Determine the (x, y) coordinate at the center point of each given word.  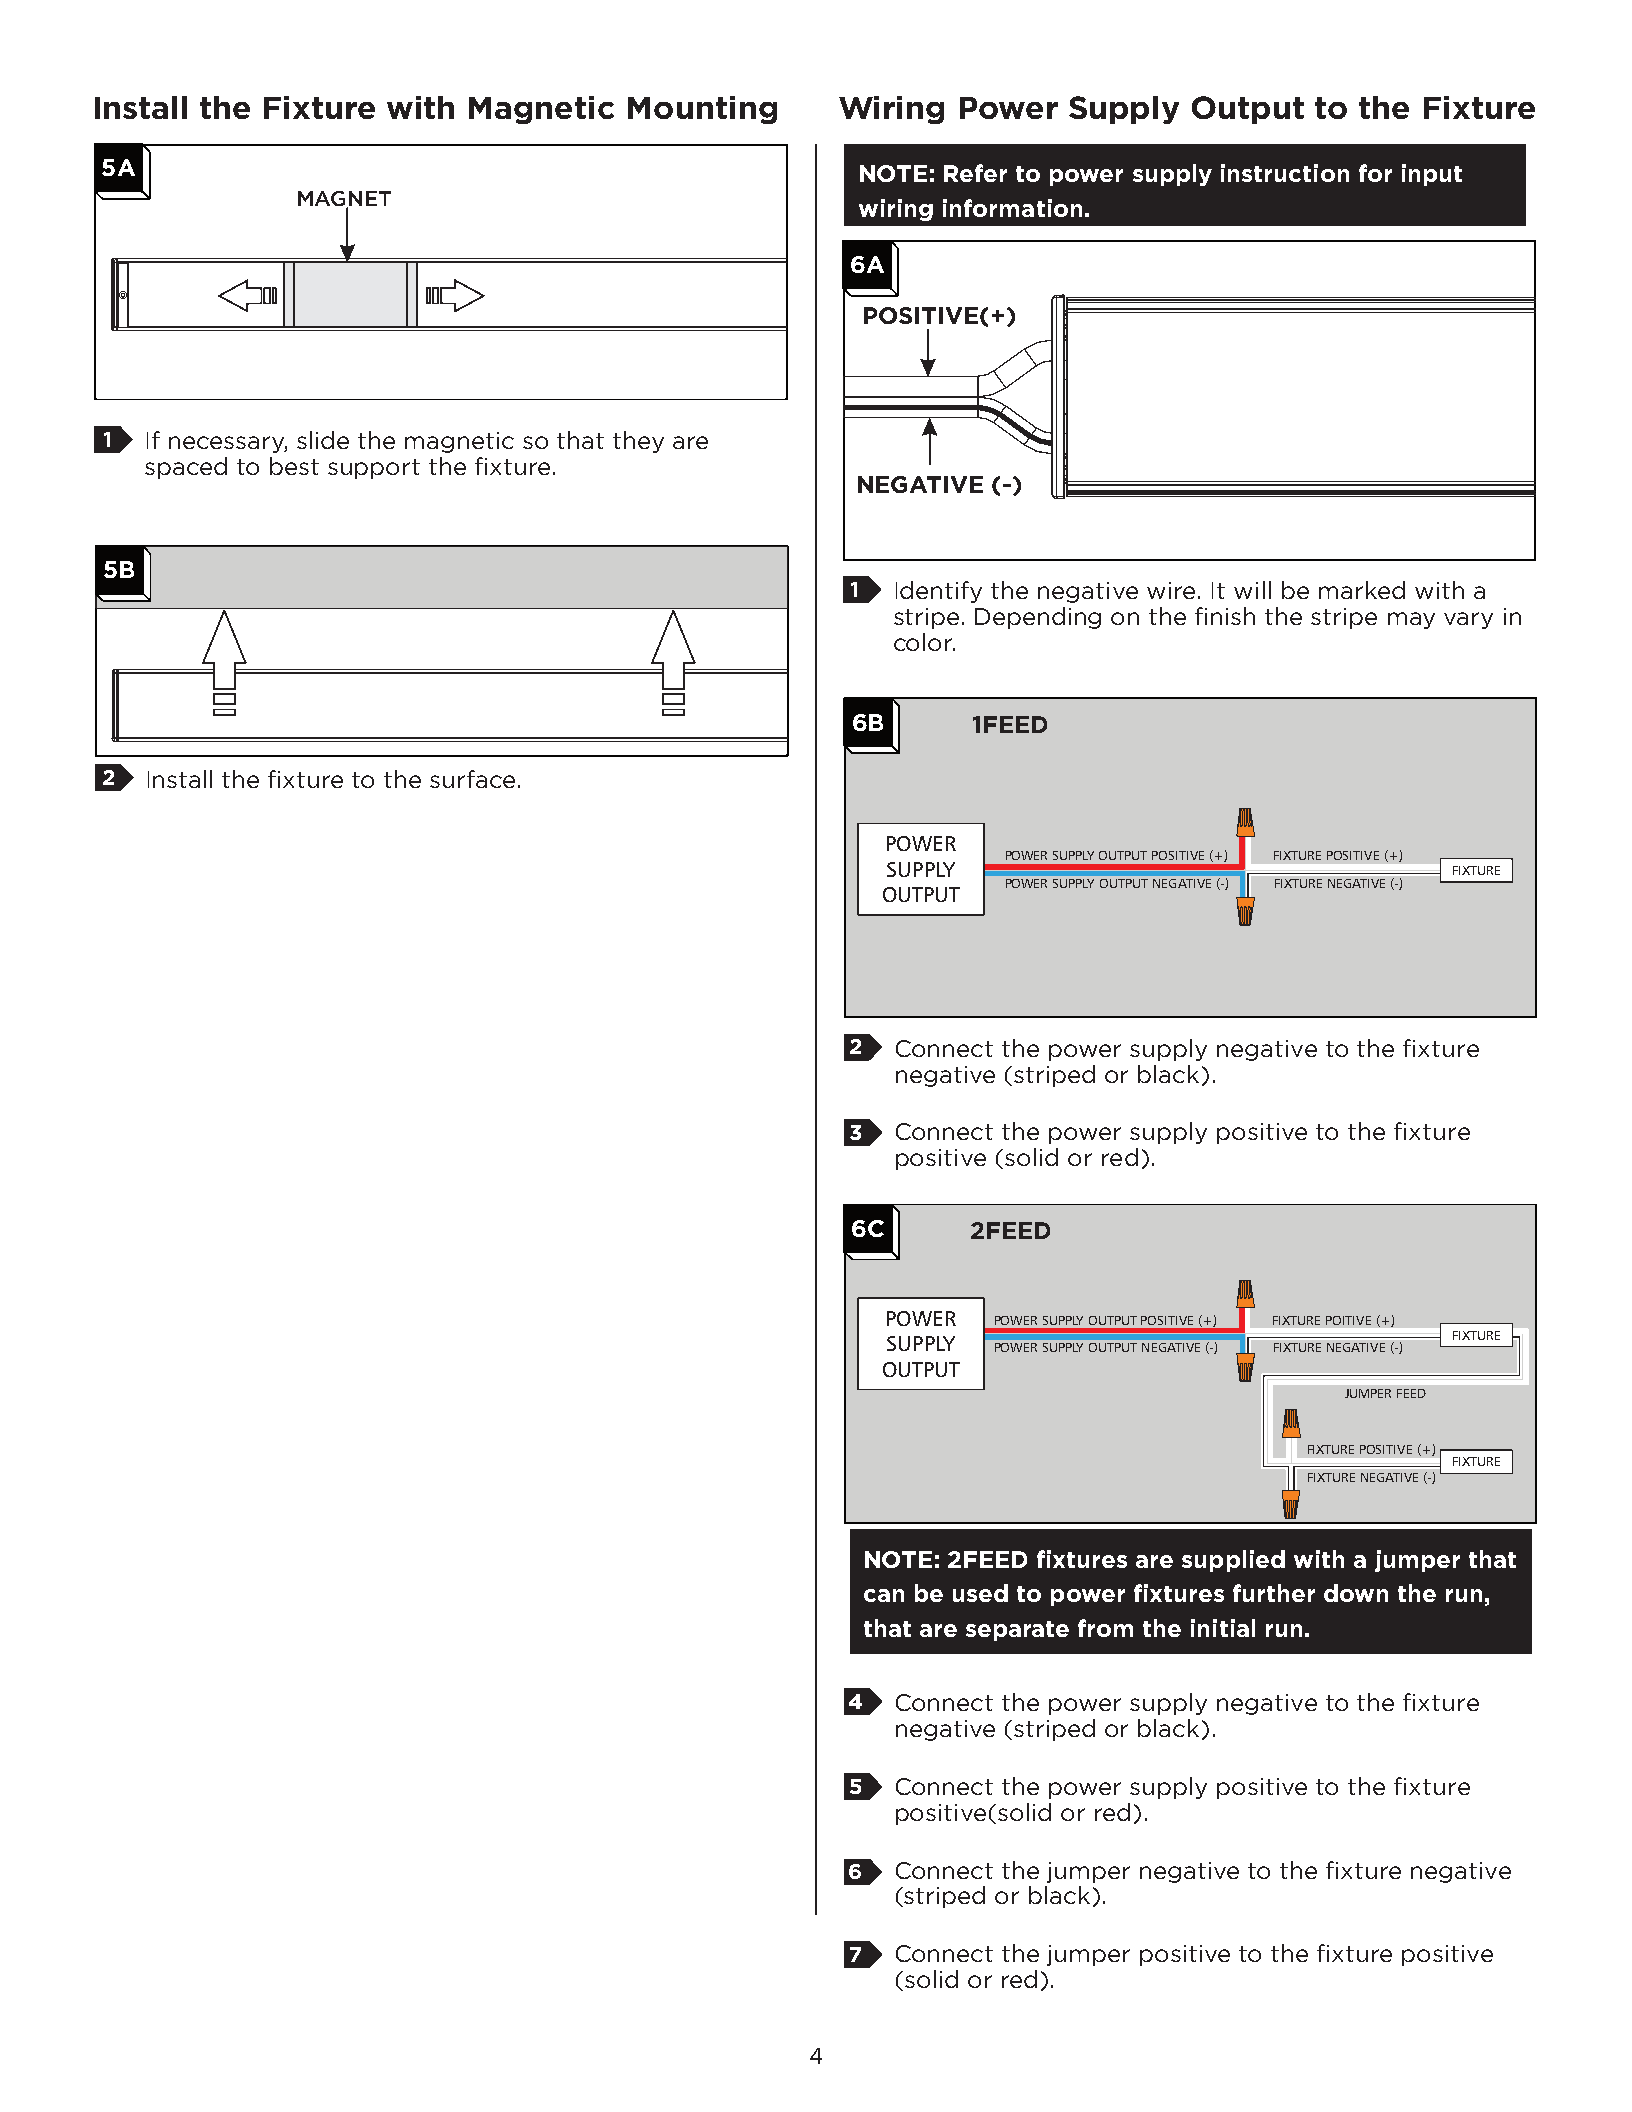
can (884, 1595)
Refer (975, 173)
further (1274, 1593)
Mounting (702, 110)
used (980, 1593)
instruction (1285, 173)
